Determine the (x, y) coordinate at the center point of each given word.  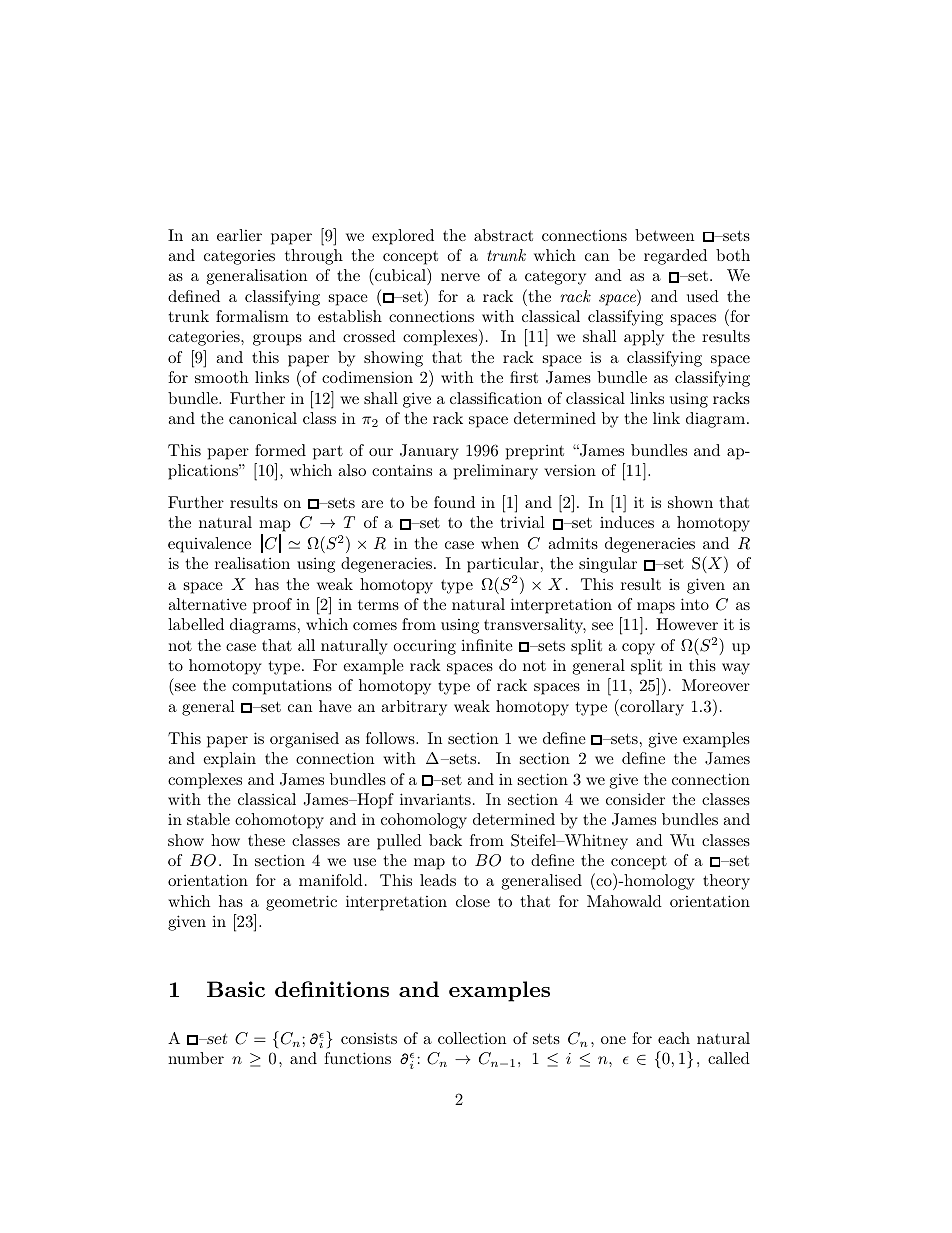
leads (438, 880)
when (500, 543)
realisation (252, 563)
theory (726, 882)
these (266, 840)
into (695, 604)
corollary (651, 707)
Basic (236, 989)
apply (644, 338)
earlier (239, 235)
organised (304, 740)
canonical (263, 418)
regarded (675, 257)
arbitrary (414, 708)
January (429, 452)
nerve (460, 277)
